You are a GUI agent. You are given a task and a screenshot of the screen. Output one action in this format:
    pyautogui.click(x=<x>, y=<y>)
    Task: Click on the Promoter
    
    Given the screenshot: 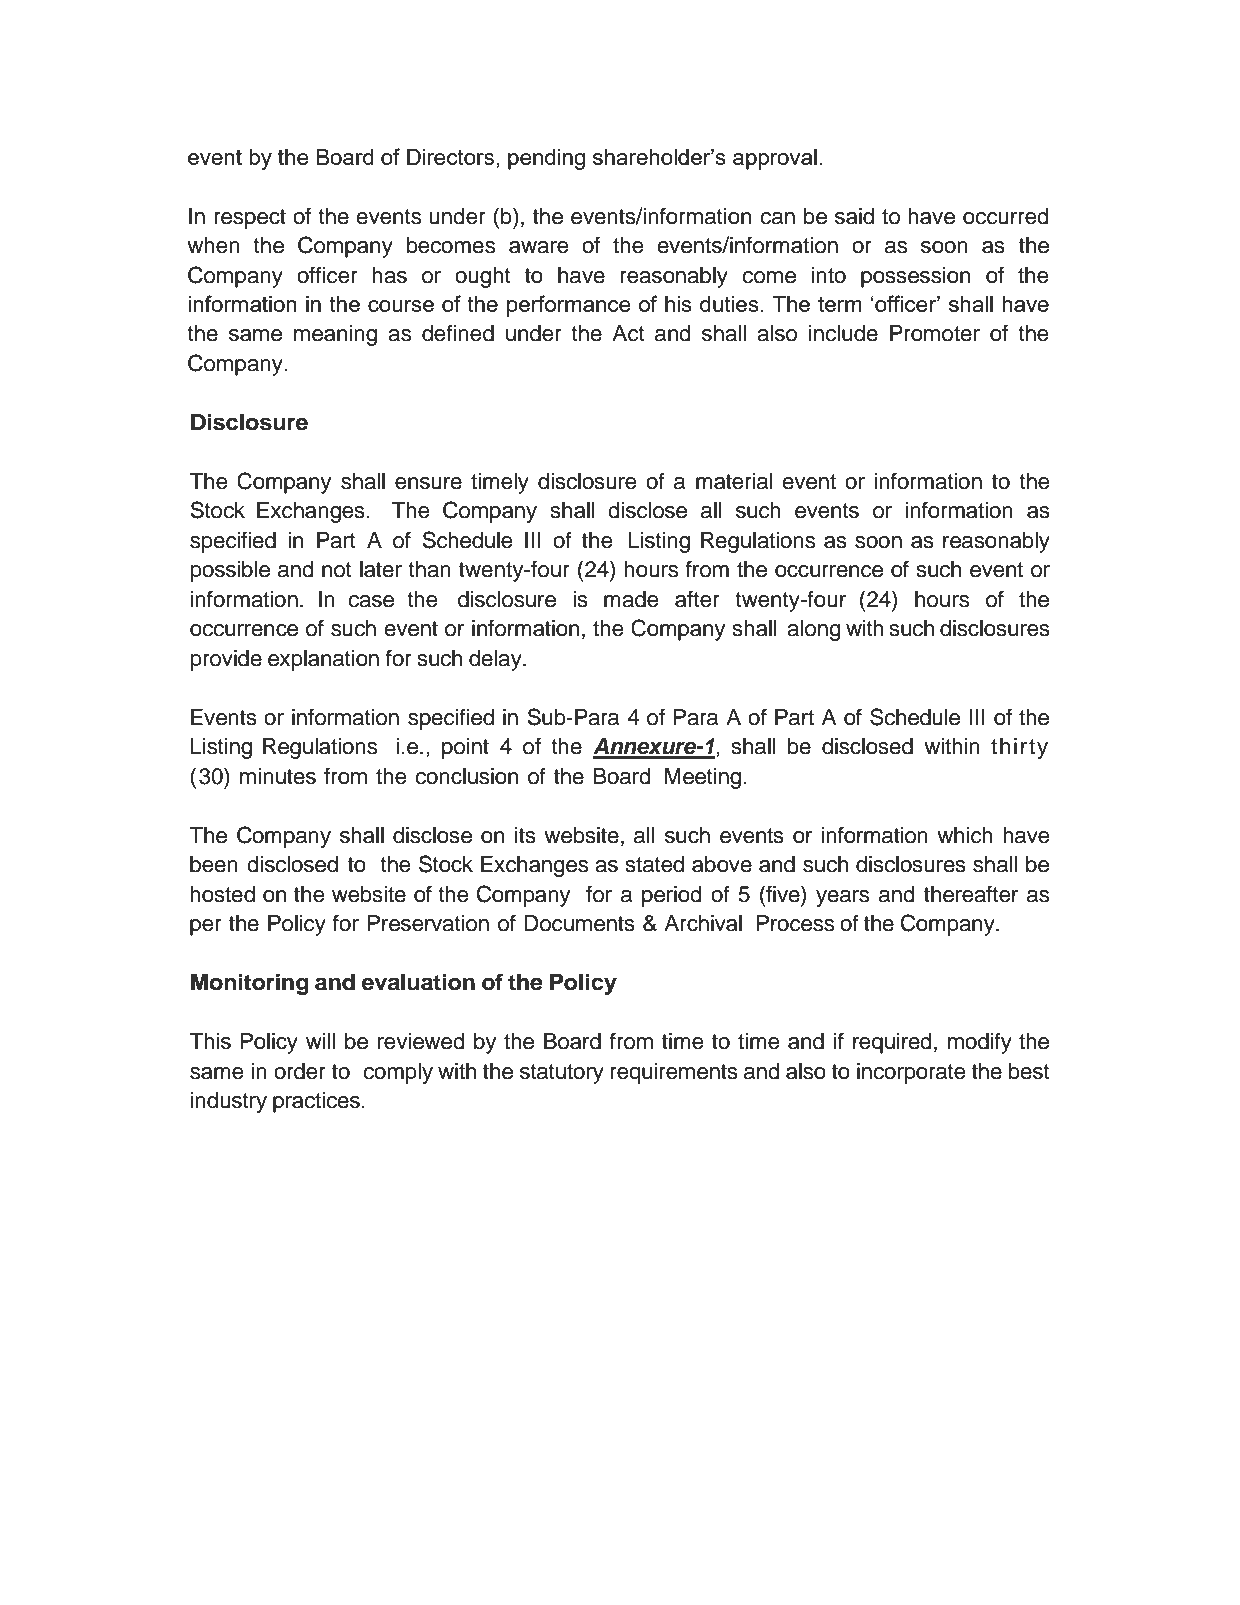 What is the action you would take?
    pyautogui.click(x=935, y=333)
